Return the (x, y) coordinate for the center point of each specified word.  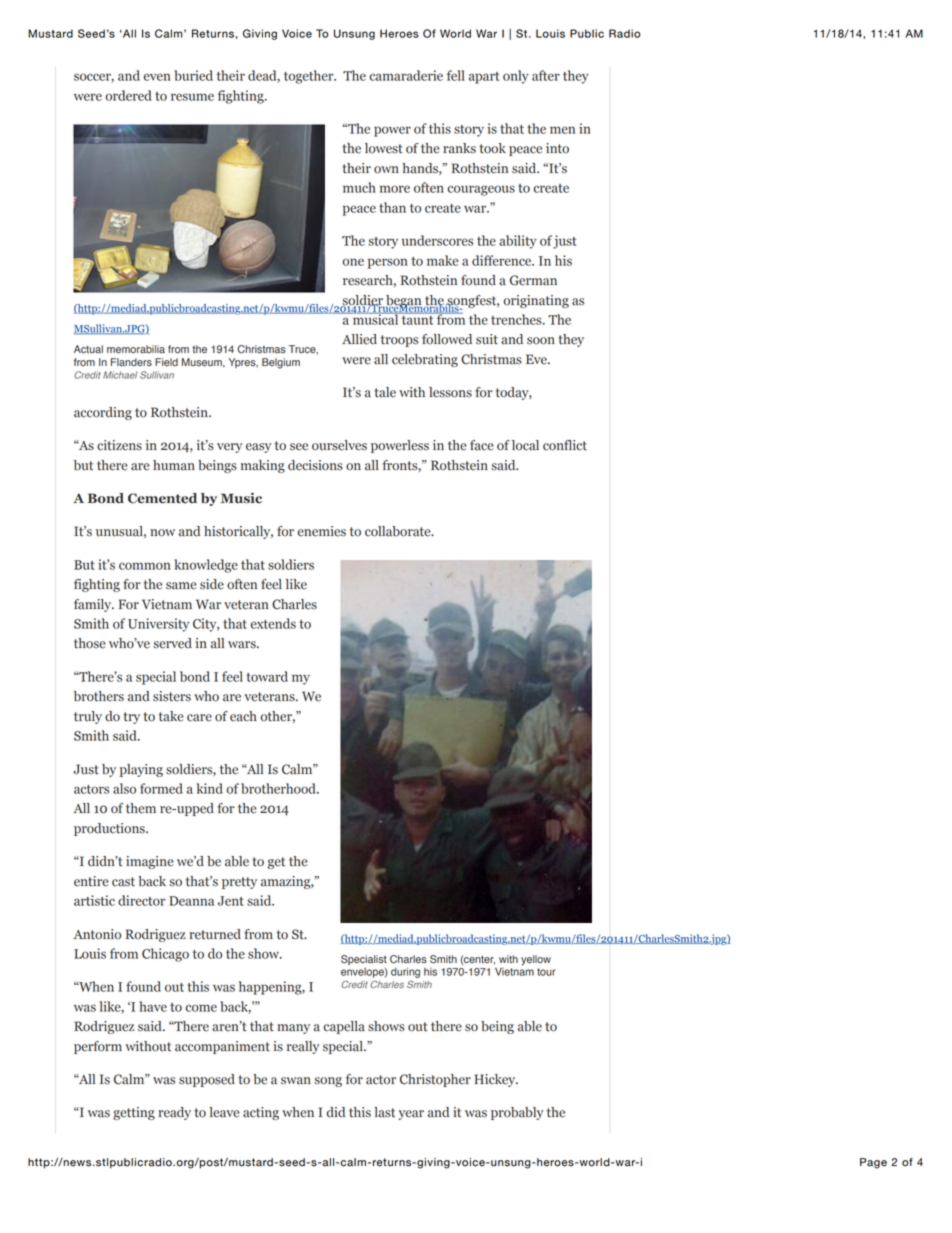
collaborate (399, 531)
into (557, 148)
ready (174, 1113)
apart (484, 78)
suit (487, 339)
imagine (150, 862)
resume (192, 97)
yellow (536, 960)
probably (517, 1113)
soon (541, 341)
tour (546, 972)
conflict (565, 445)
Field (166, 362)
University (158, 625)
